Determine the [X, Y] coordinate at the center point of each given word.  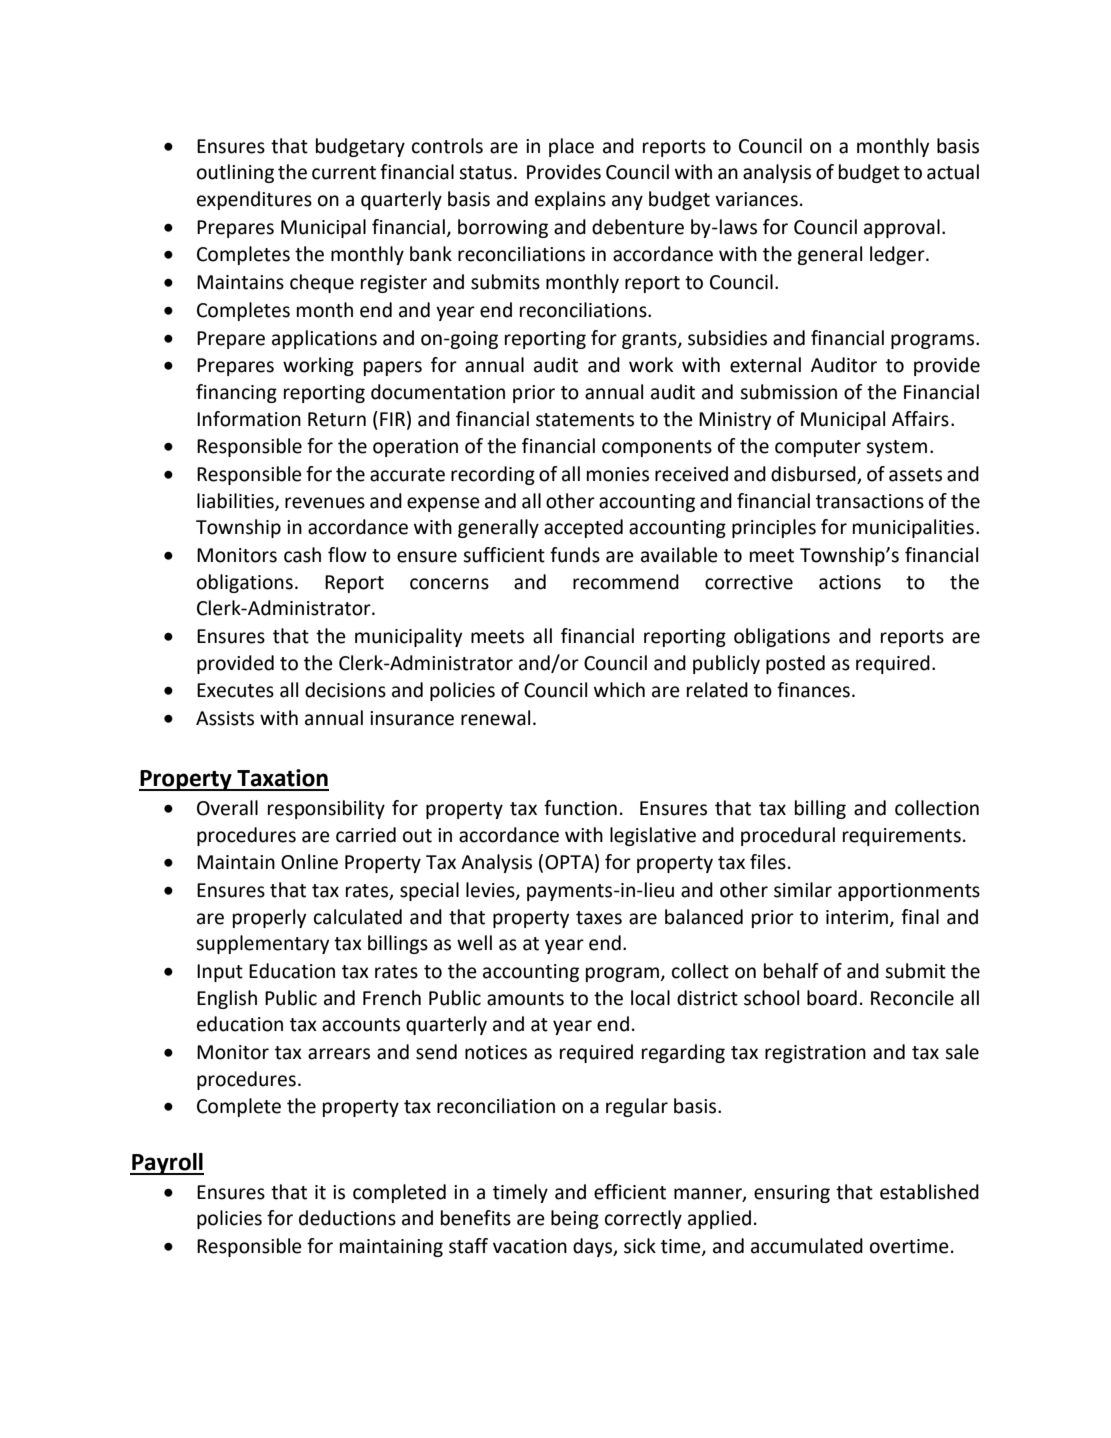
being [575, 1219]
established [929, 1192]
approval [902, 228]
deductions [347, 1218]
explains [570, 200]
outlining [235, 173]
